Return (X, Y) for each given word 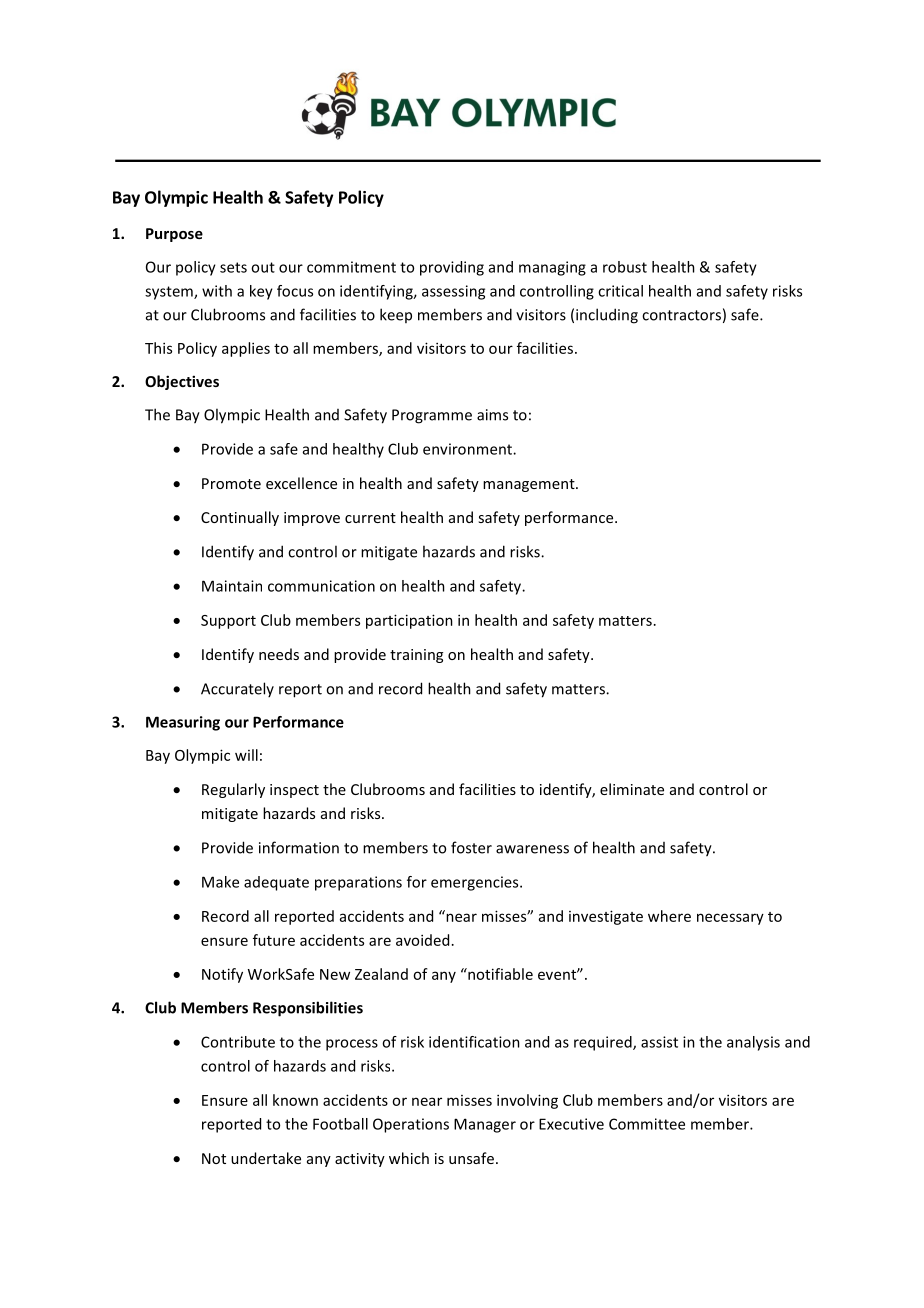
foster (471, 847)
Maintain (232, 586)
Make (220, 882)
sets (233, 267)
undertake (266, 1158)
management (530, 485)
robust (625, 267)
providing (452, 268)
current (370, 518)
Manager (485, 1125)
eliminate (632, 789)
